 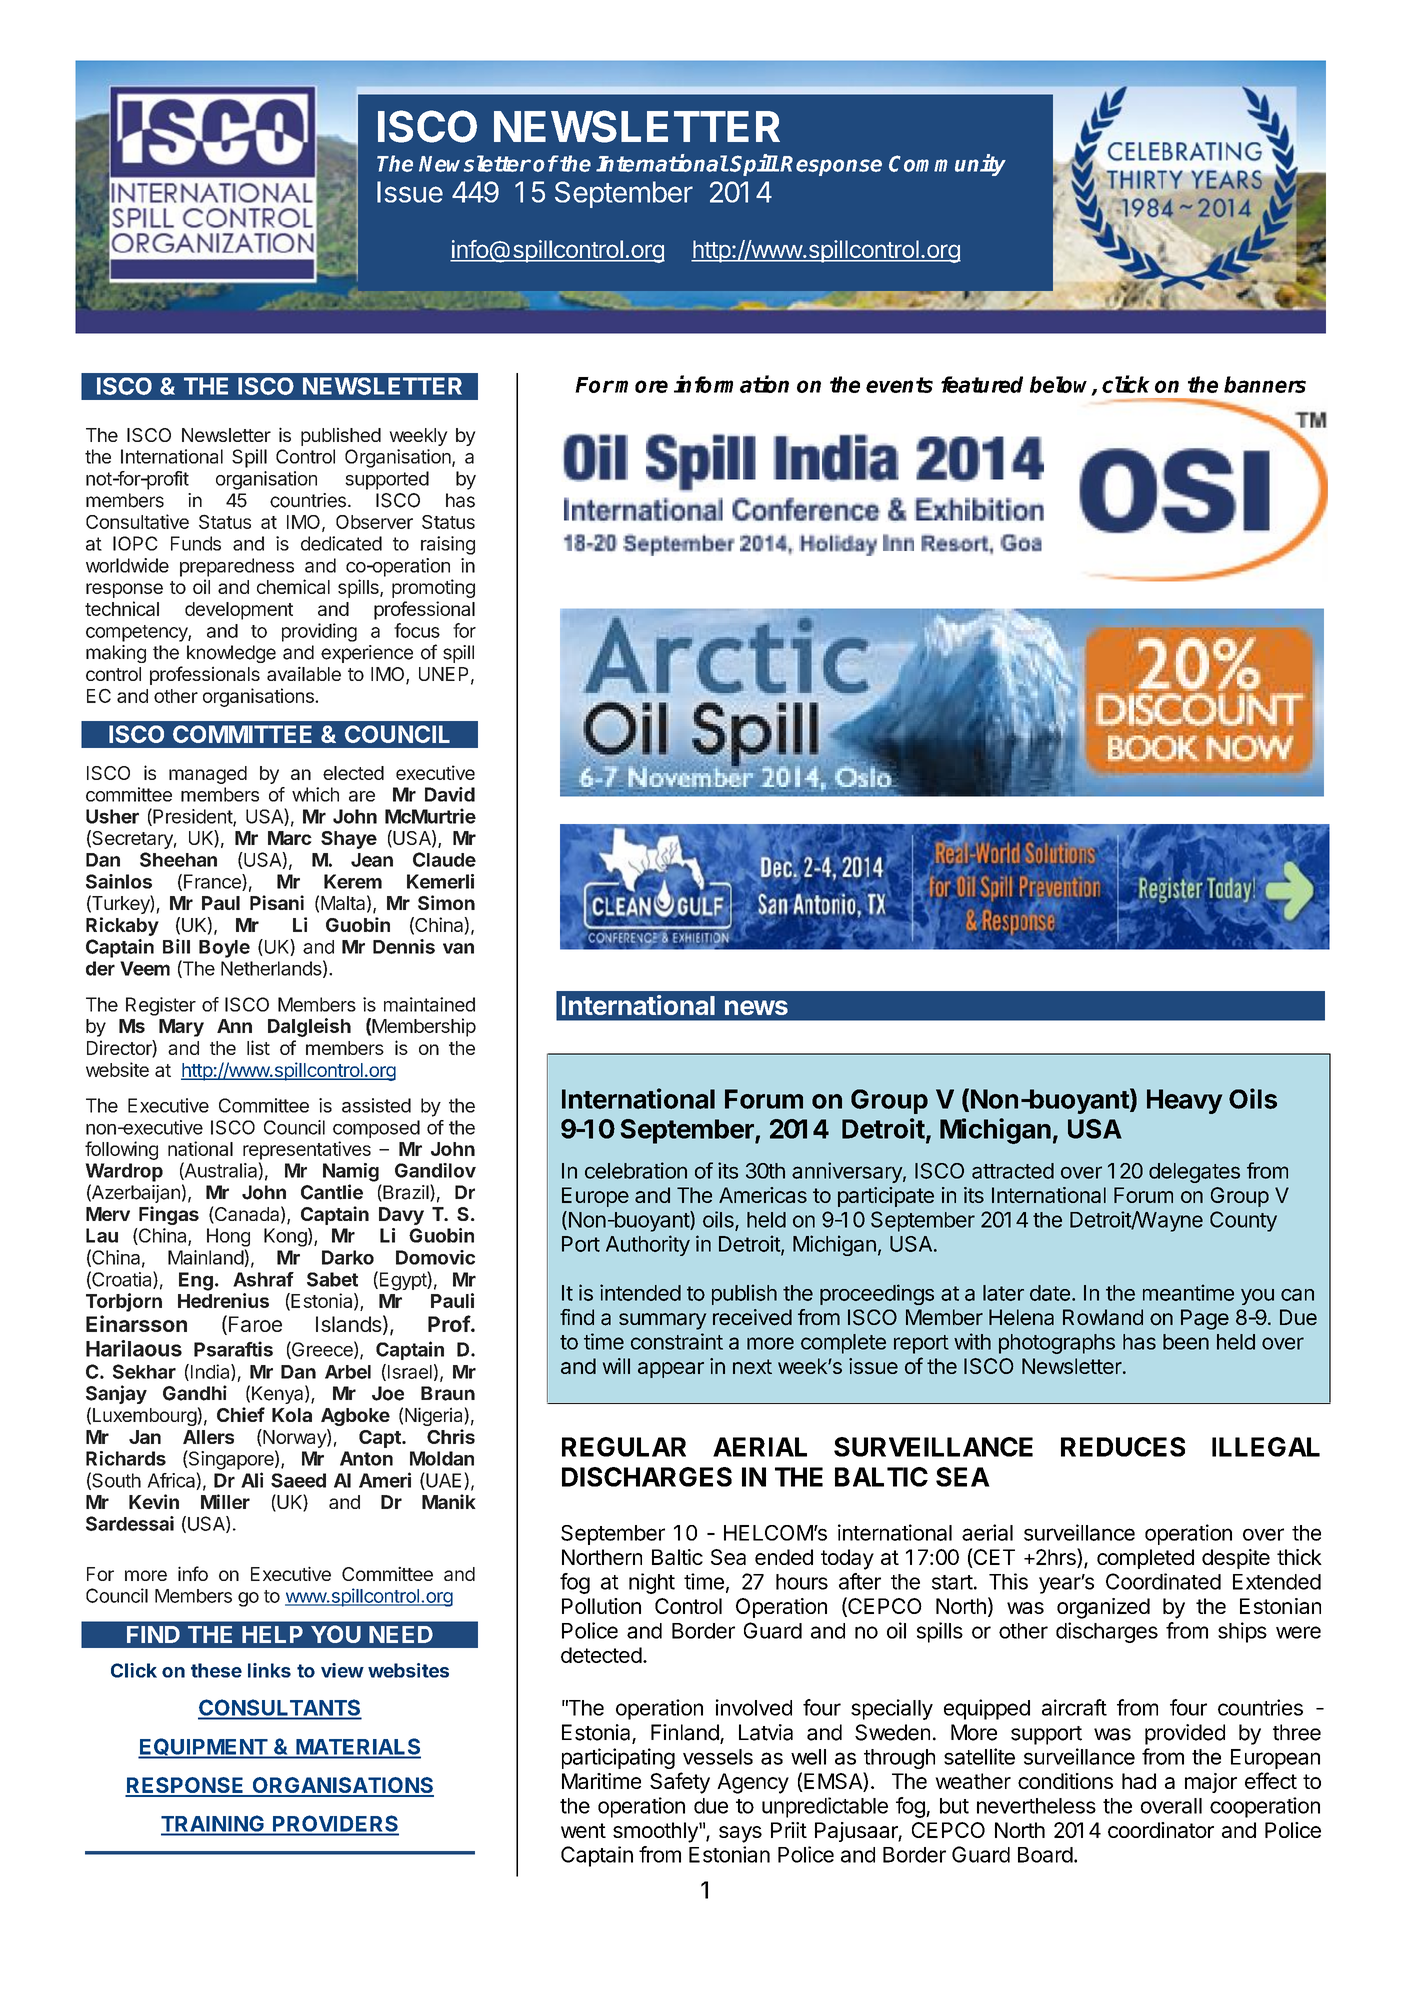 What do you see at coordinates (203, 1748) in the page?
I see `EQUIPMENT` at bounding box center [203, 1748].
